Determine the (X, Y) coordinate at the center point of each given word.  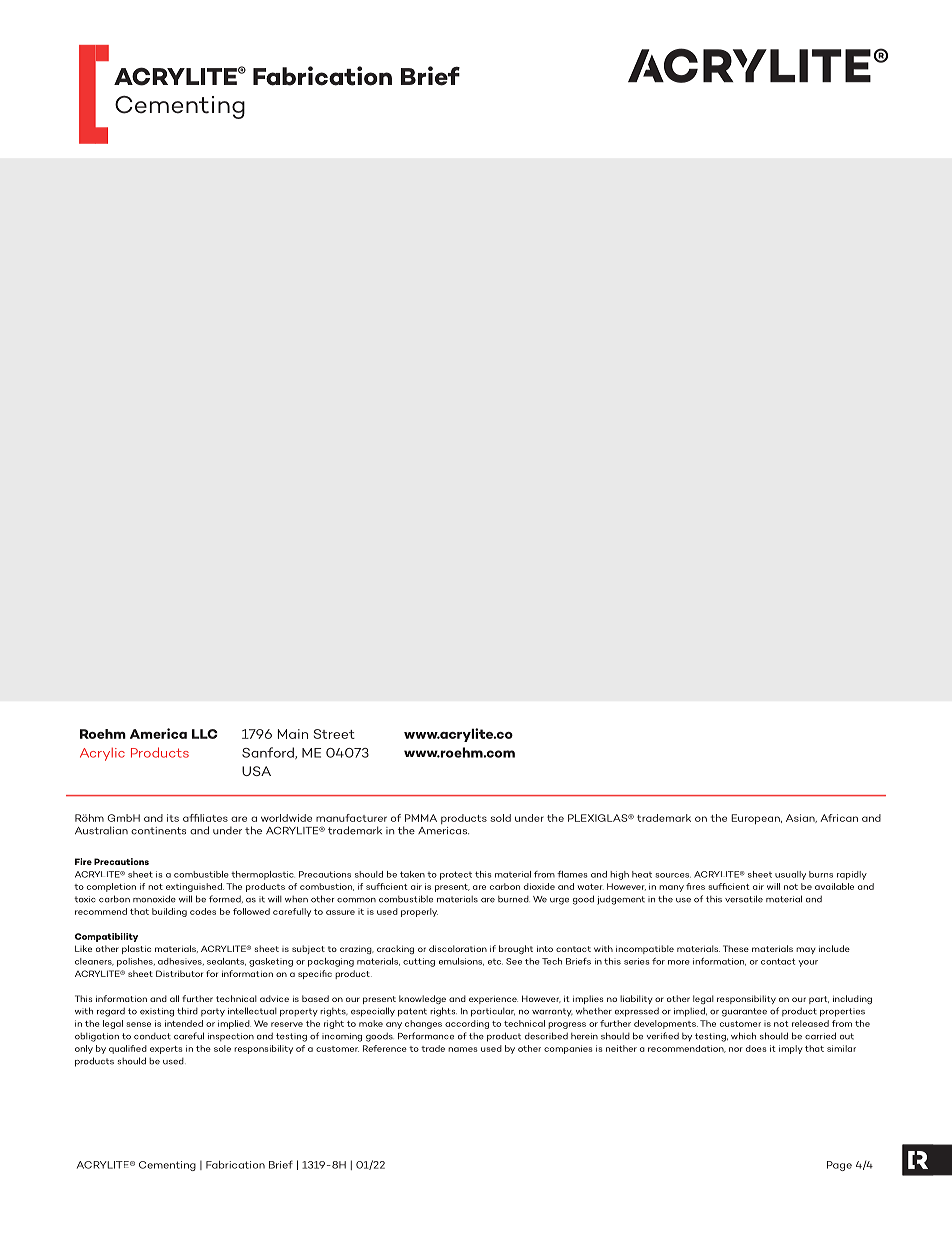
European (756, 819)
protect (456, 875)
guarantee (744, 1012)
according (467, 1024)
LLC (205, 734)
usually (790, 875)
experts (166, 1050)
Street (334, 734)
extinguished (195, 887)
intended (184, 1023)
